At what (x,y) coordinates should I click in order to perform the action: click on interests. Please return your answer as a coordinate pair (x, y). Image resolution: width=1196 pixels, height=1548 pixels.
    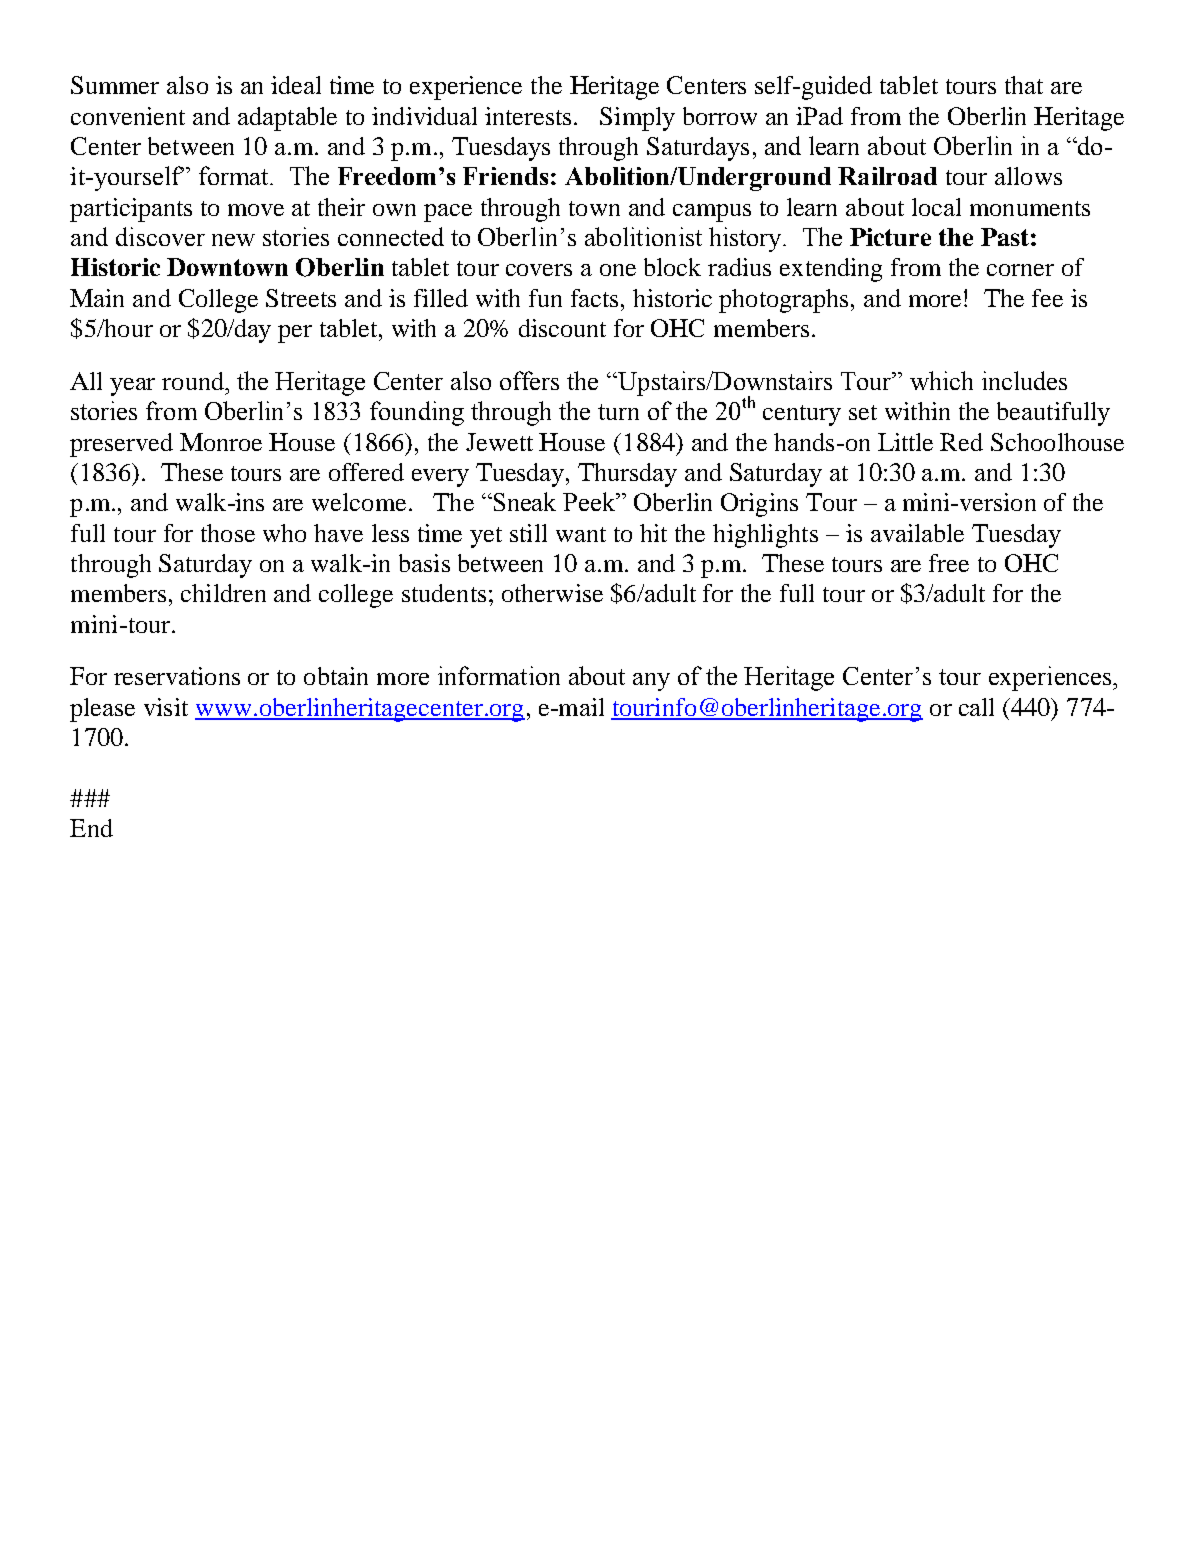
    Looking at the image, I should click on (530, 116).
